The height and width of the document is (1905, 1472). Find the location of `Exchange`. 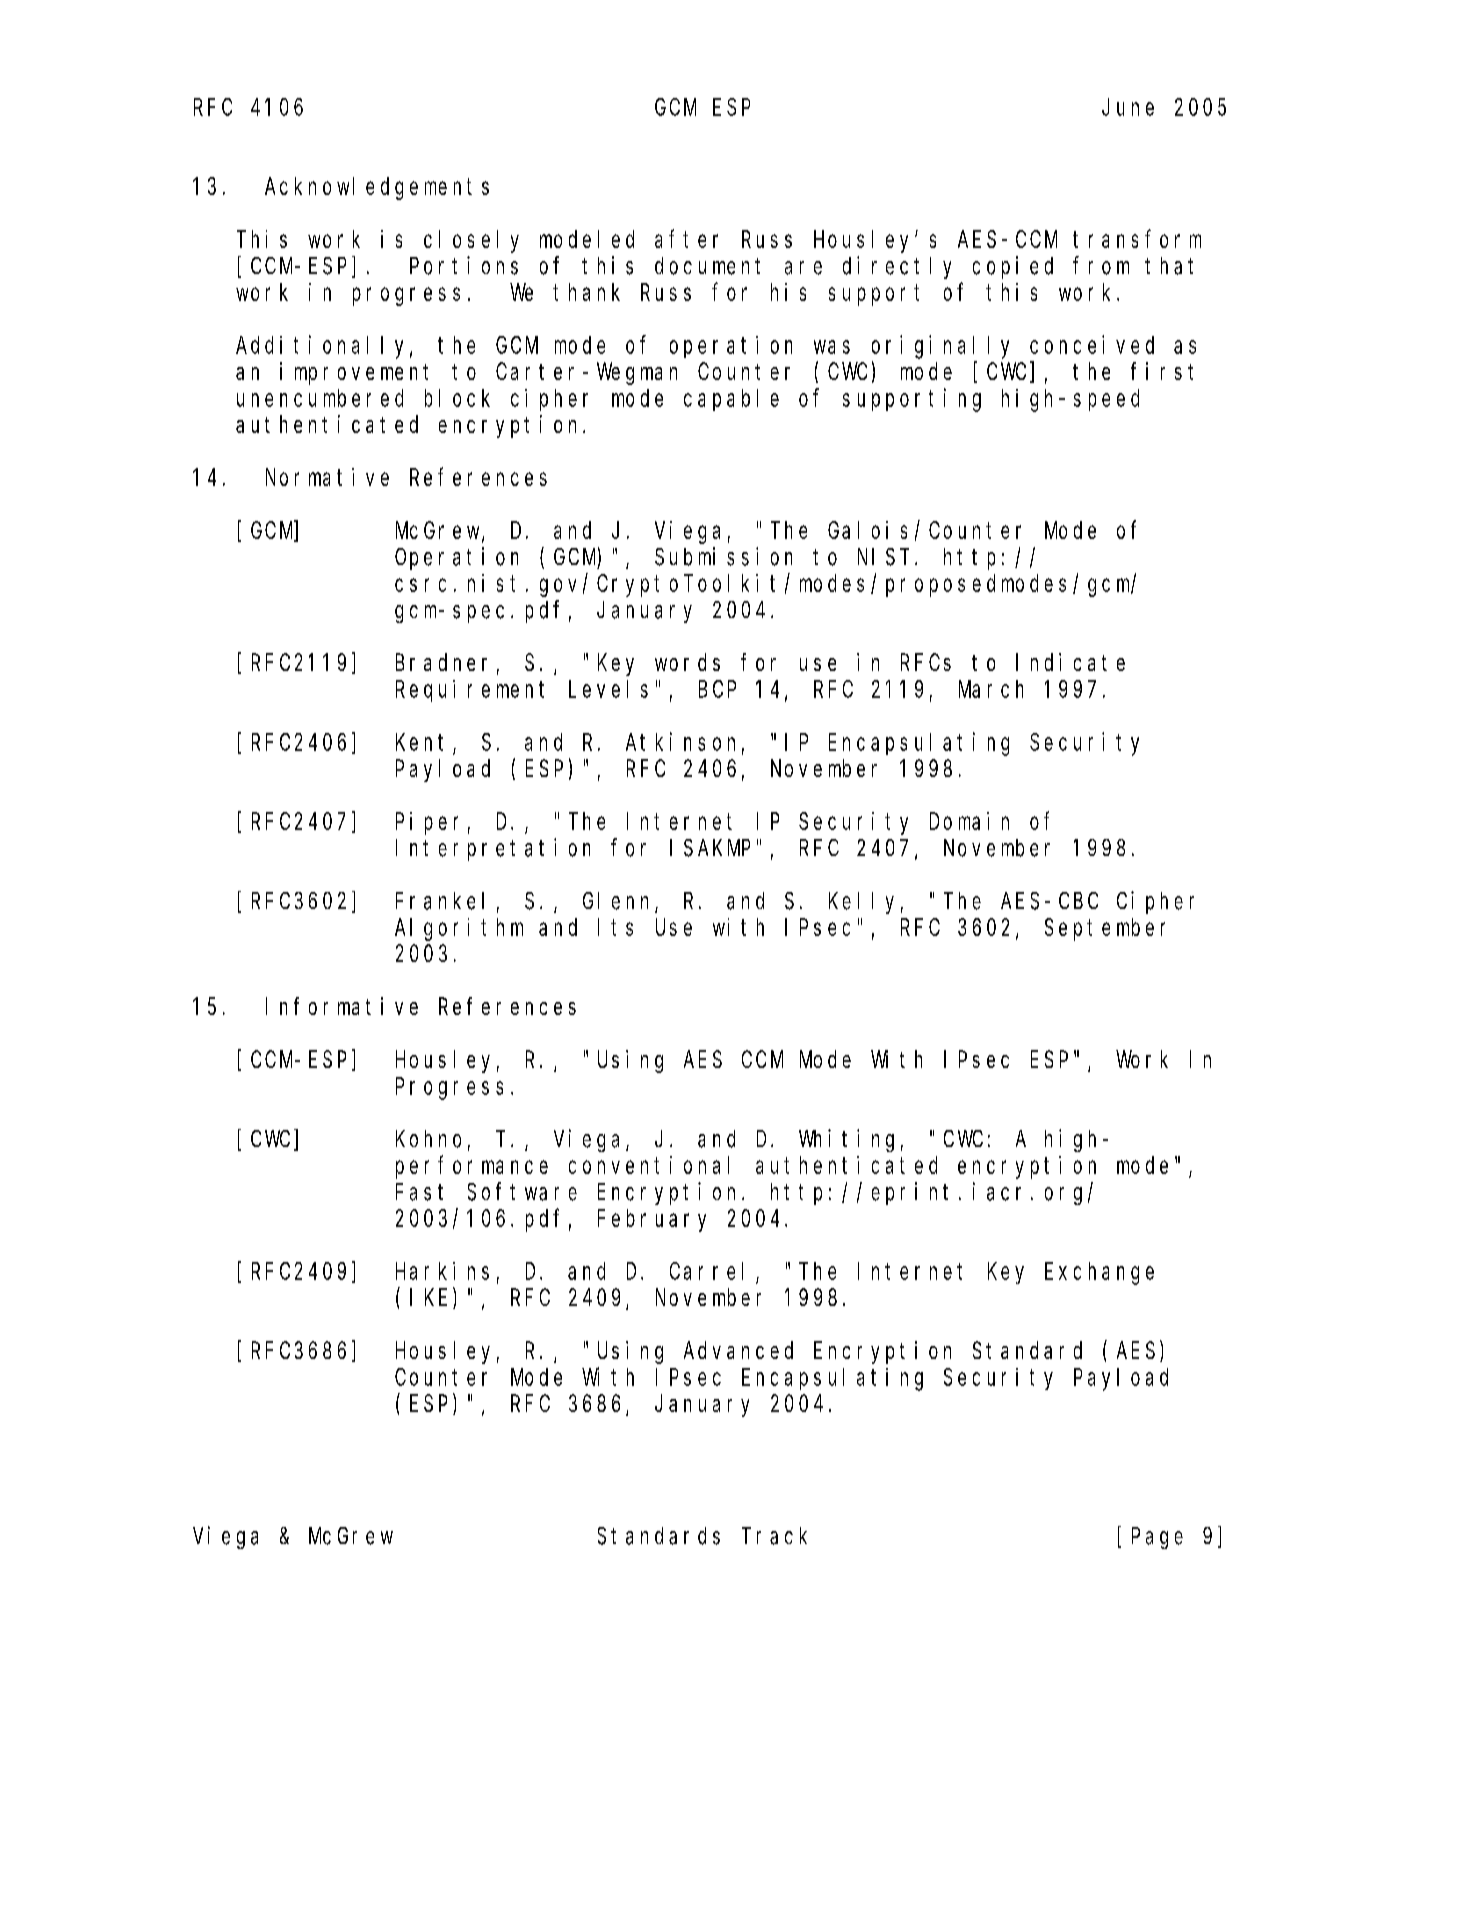

Exchange is located at coordinates (1099, 1273).
